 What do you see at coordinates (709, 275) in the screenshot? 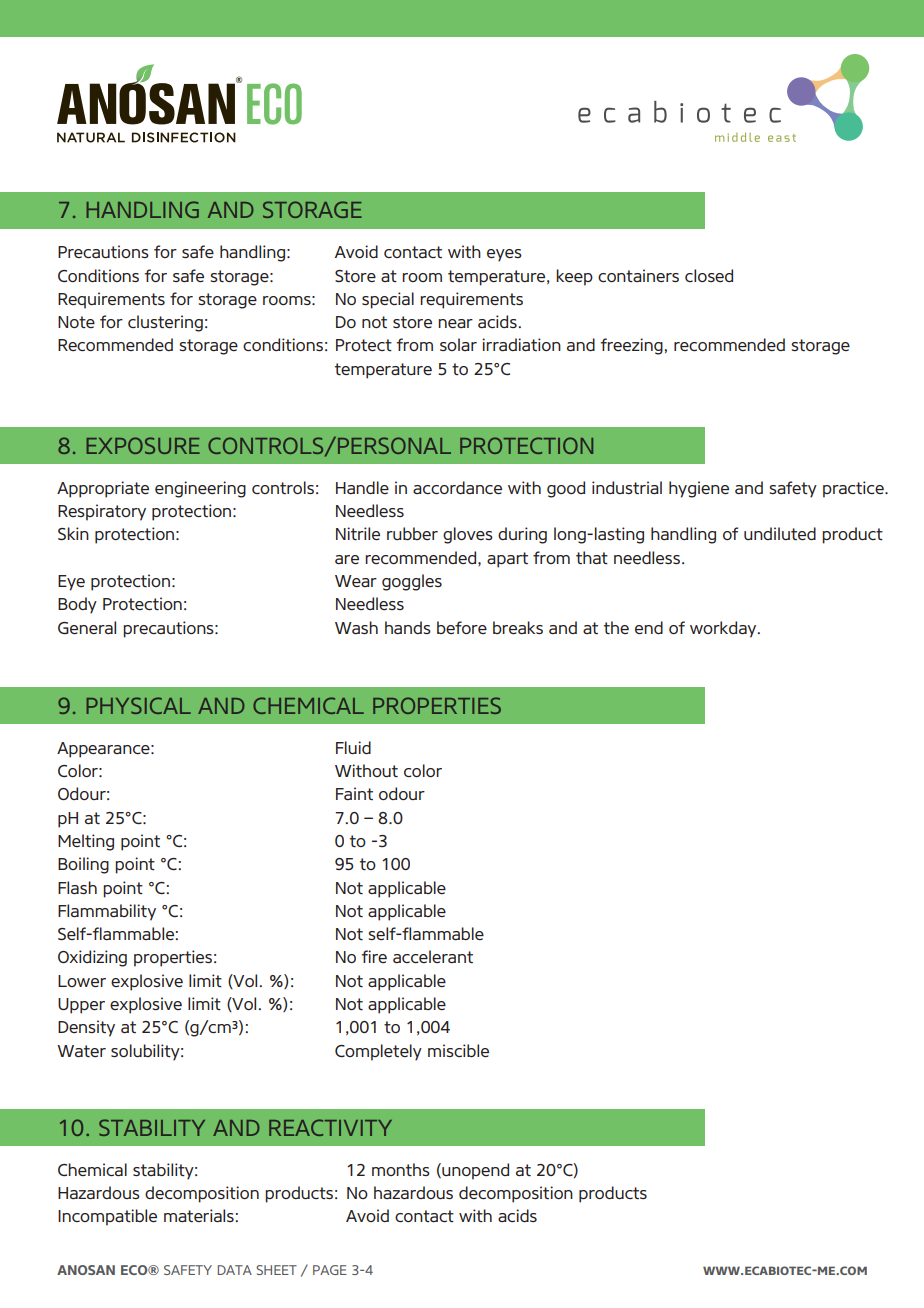
I see `closed` at bounding box center [709, 275].
